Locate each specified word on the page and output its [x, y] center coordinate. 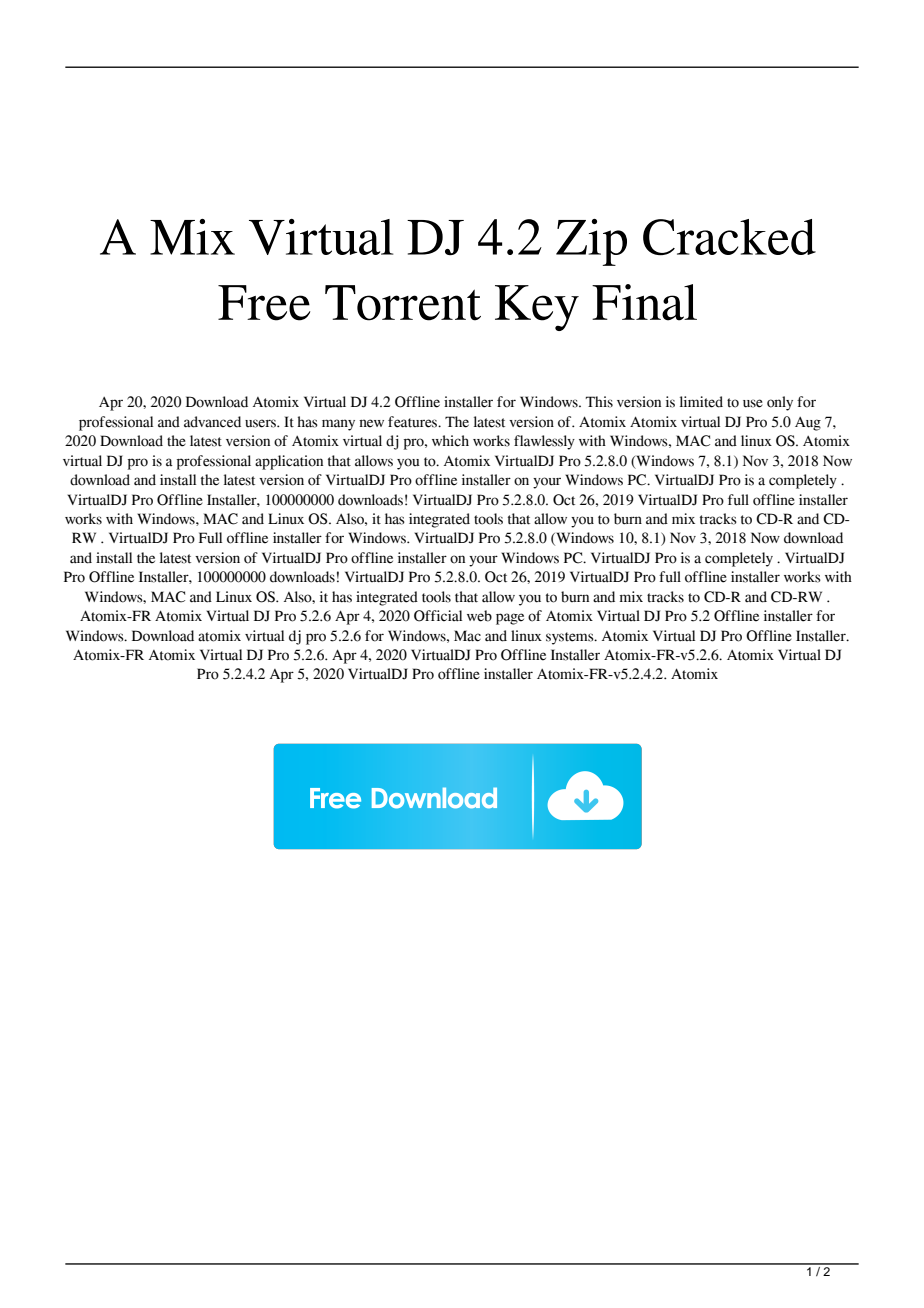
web [479, 616]
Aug [808, 424]
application [289, 462]
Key [537, 308]
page [510, 619]
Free [264, 303]
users [261, 423]
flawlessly [544, 442]
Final [644, 302]
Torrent [403, 303]
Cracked [729, 237]
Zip [591, 242]
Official [438, 616]
